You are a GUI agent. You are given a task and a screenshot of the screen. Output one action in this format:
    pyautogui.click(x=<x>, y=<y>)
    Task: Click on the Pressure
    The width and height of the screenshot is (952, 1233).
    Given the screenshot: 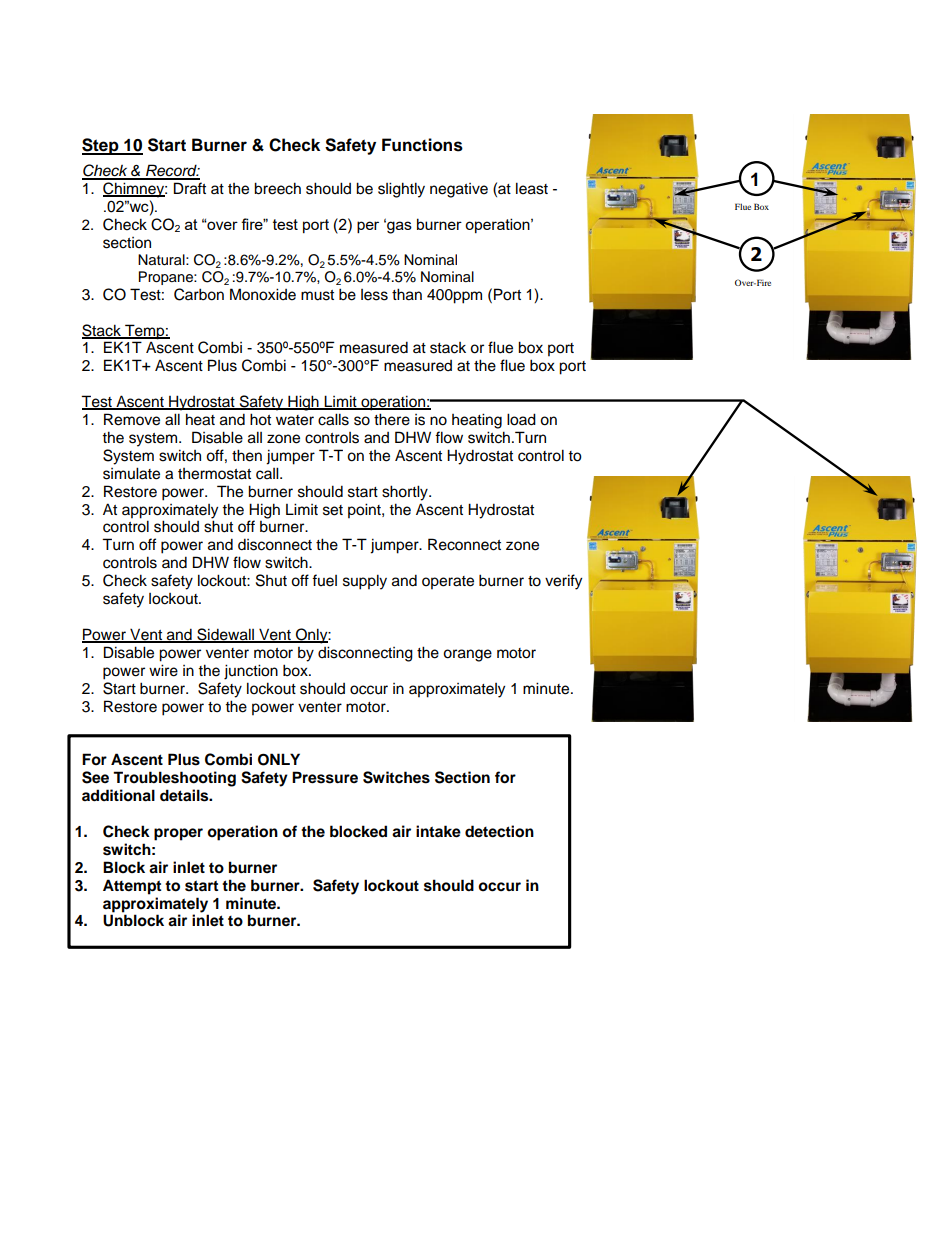 What is the action you would take?
    pyautogui.click(x=325, y=777)
